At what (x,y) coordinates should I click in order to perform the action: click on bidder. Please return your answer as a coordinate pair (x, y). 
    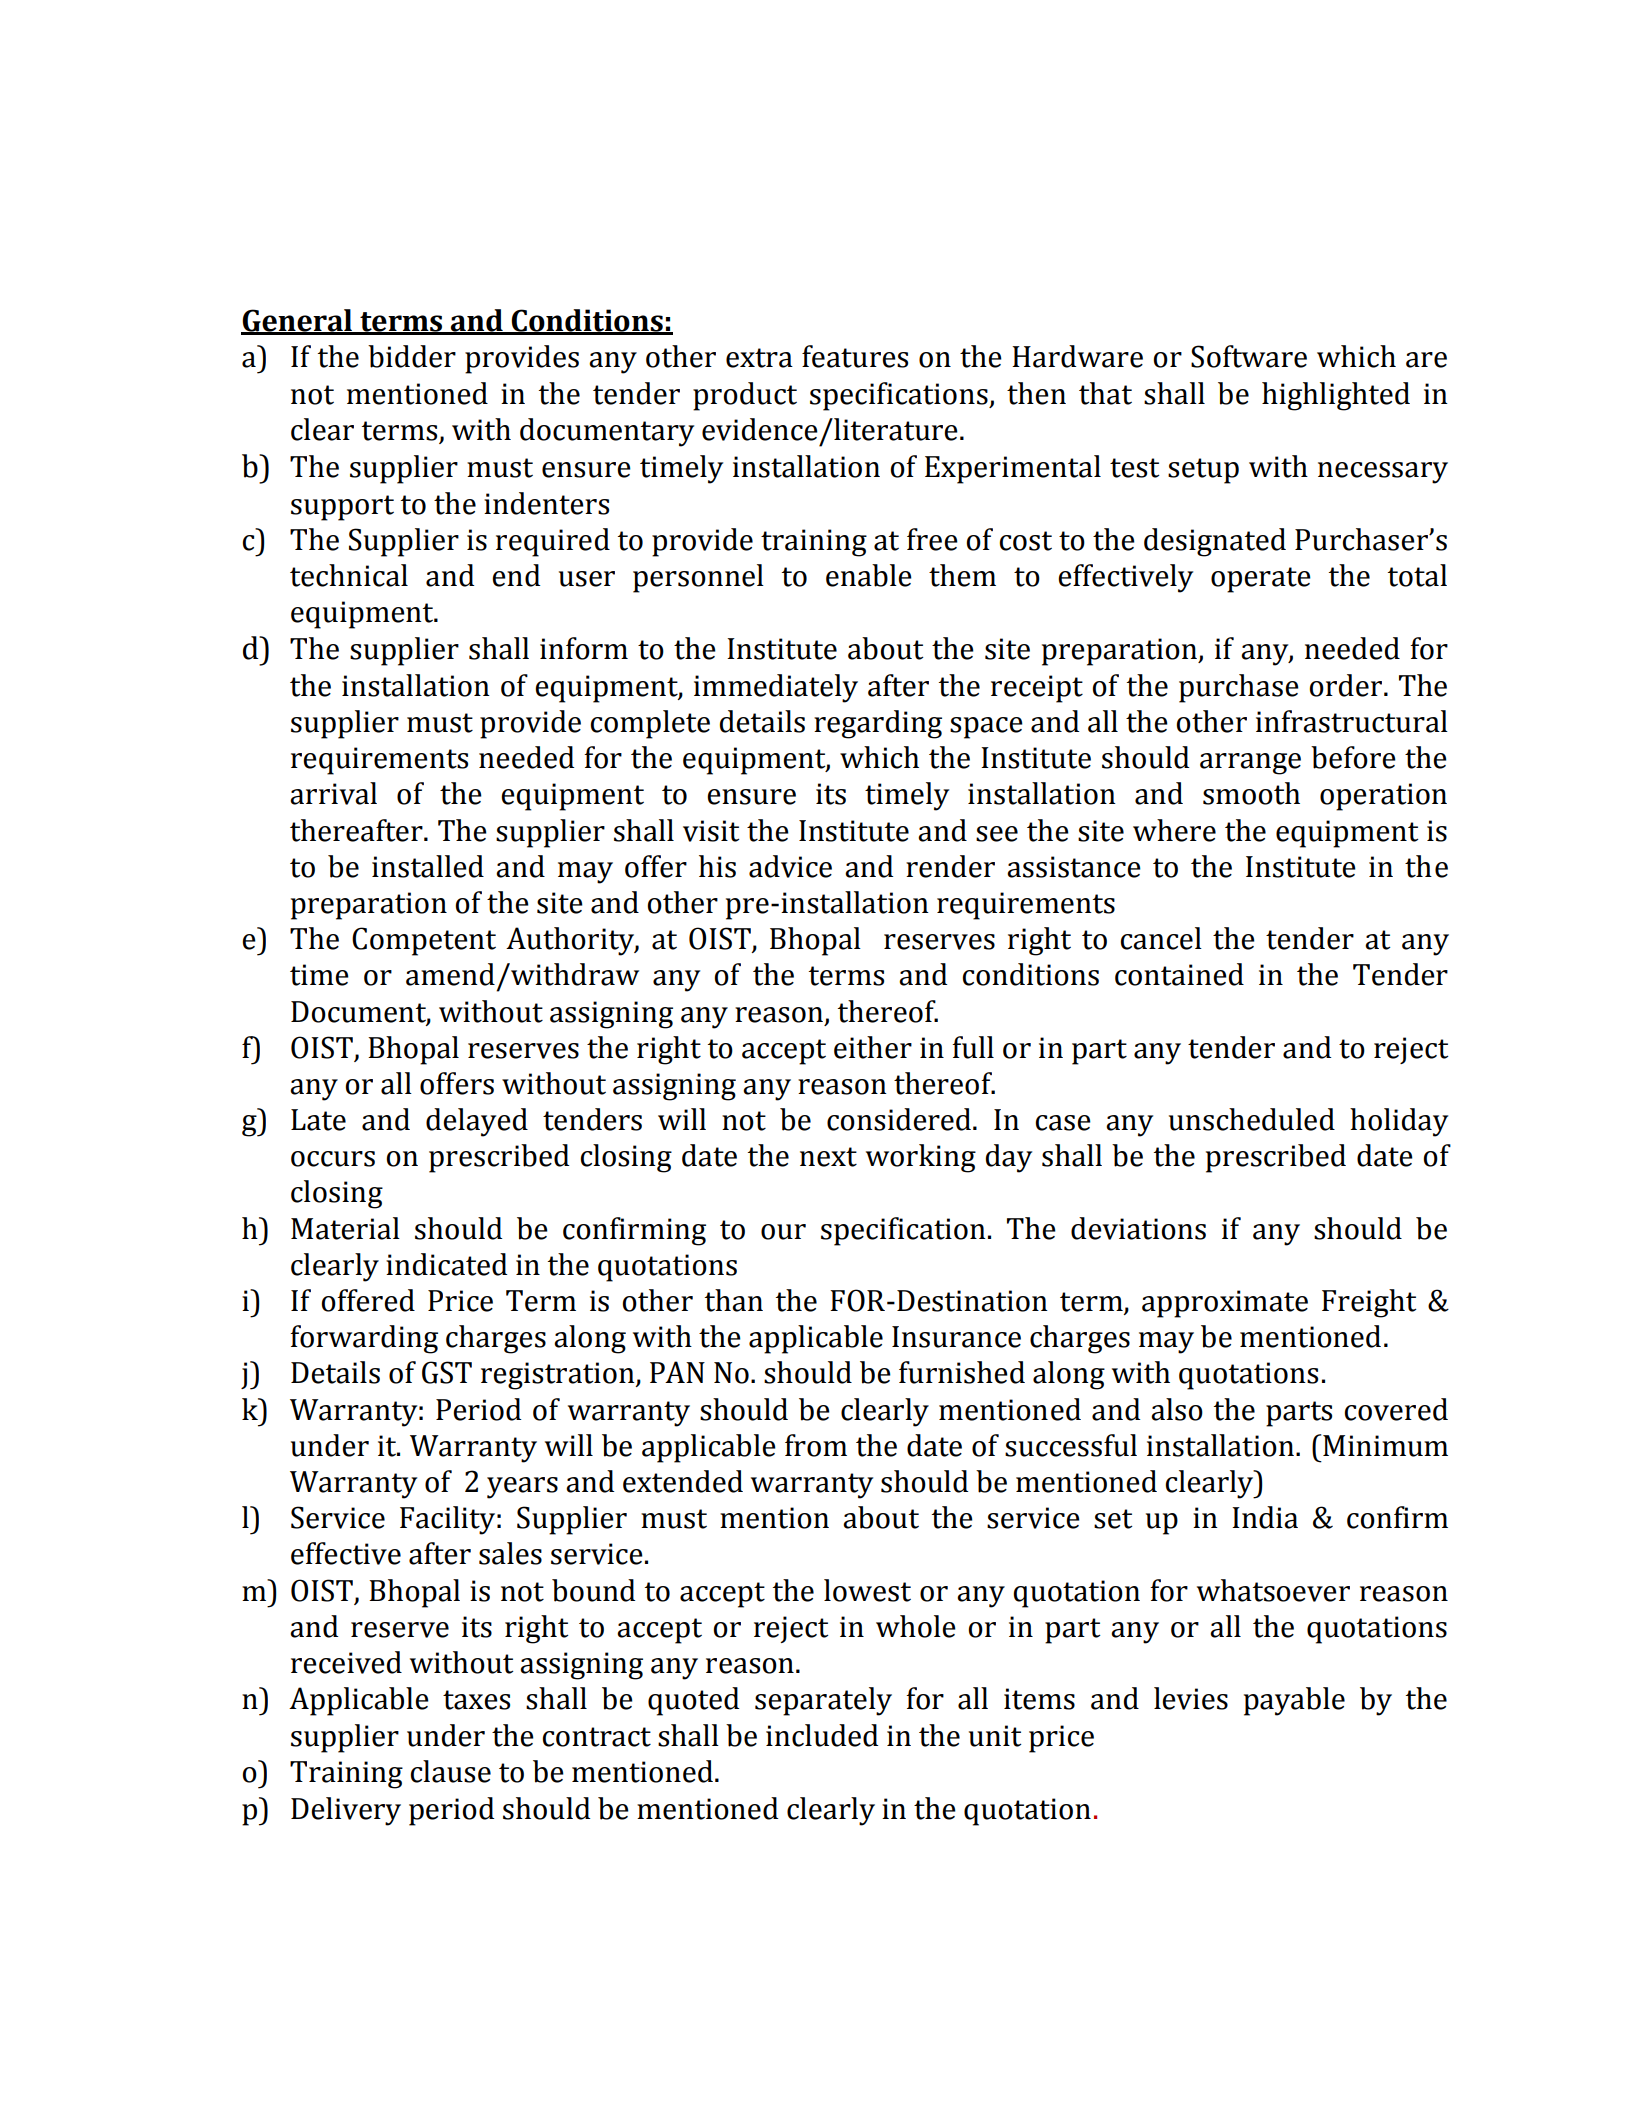
    Looking at the image, I should click on (412, 356).
